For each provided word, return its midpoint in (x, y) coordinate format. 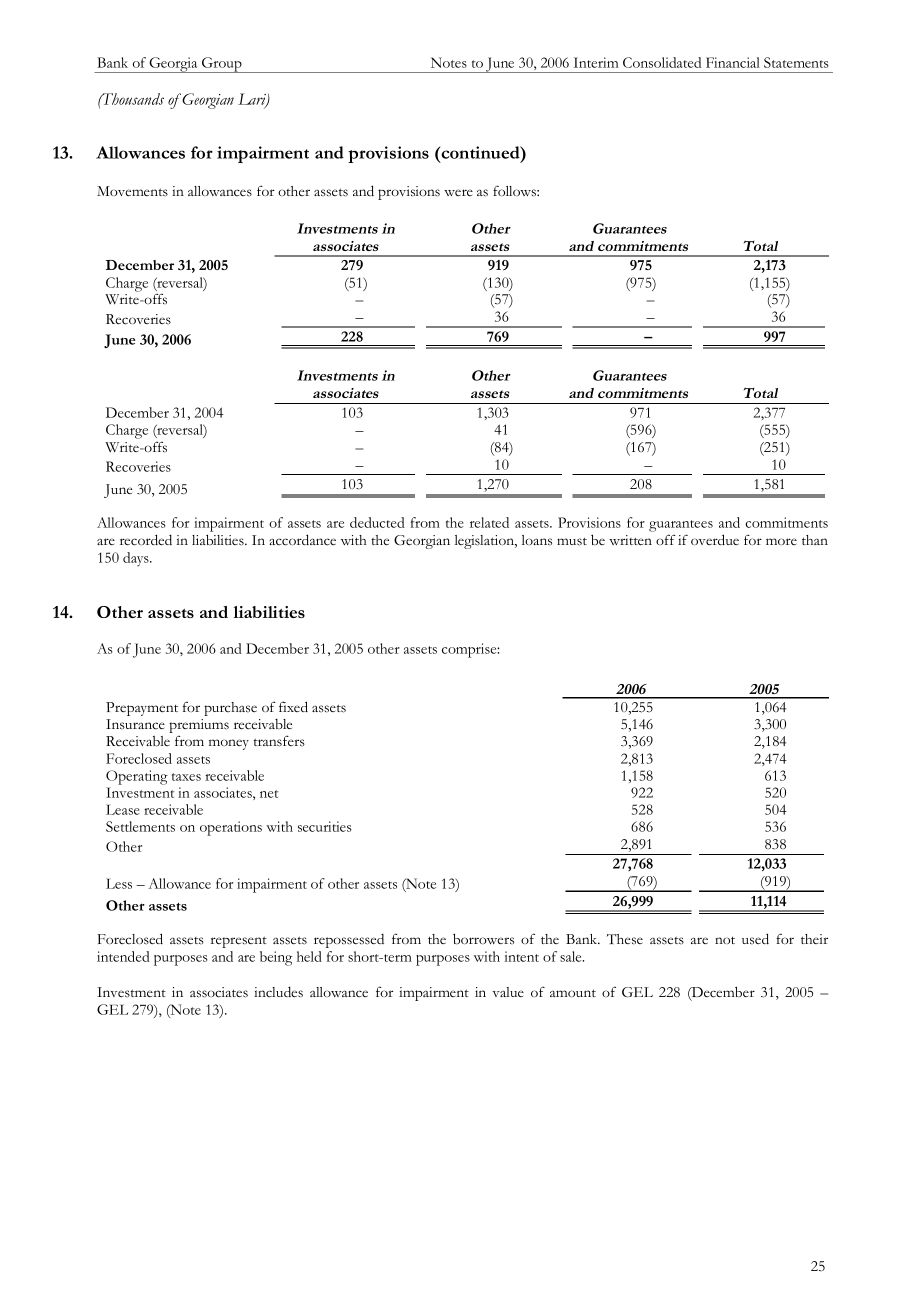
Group (222, 65)
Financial (733, 62)
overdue (715, 540)
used (755, 939)
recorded (146, 540)
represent (239, 942)
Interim (596, 62)
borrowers (483, 939)
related (489, 522)
